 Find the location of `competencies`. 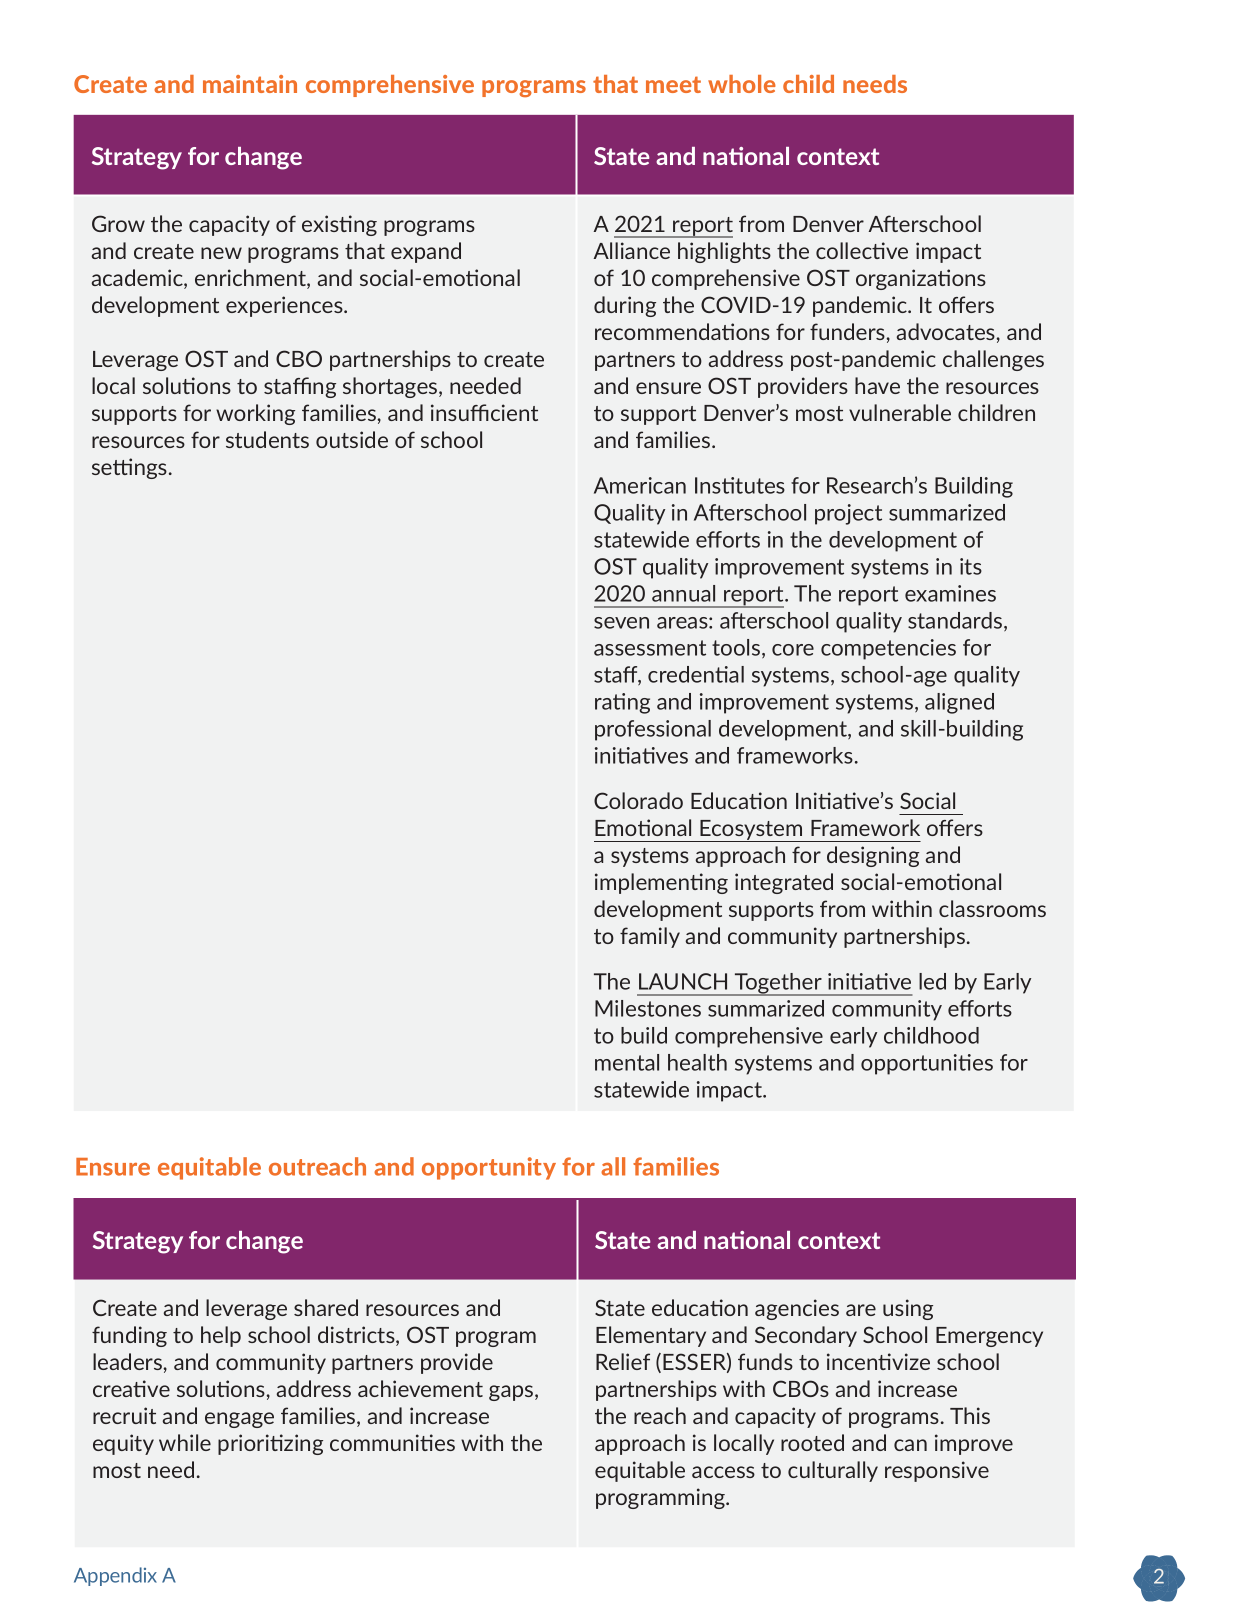

competencies is located at coordinates (888, 649).
